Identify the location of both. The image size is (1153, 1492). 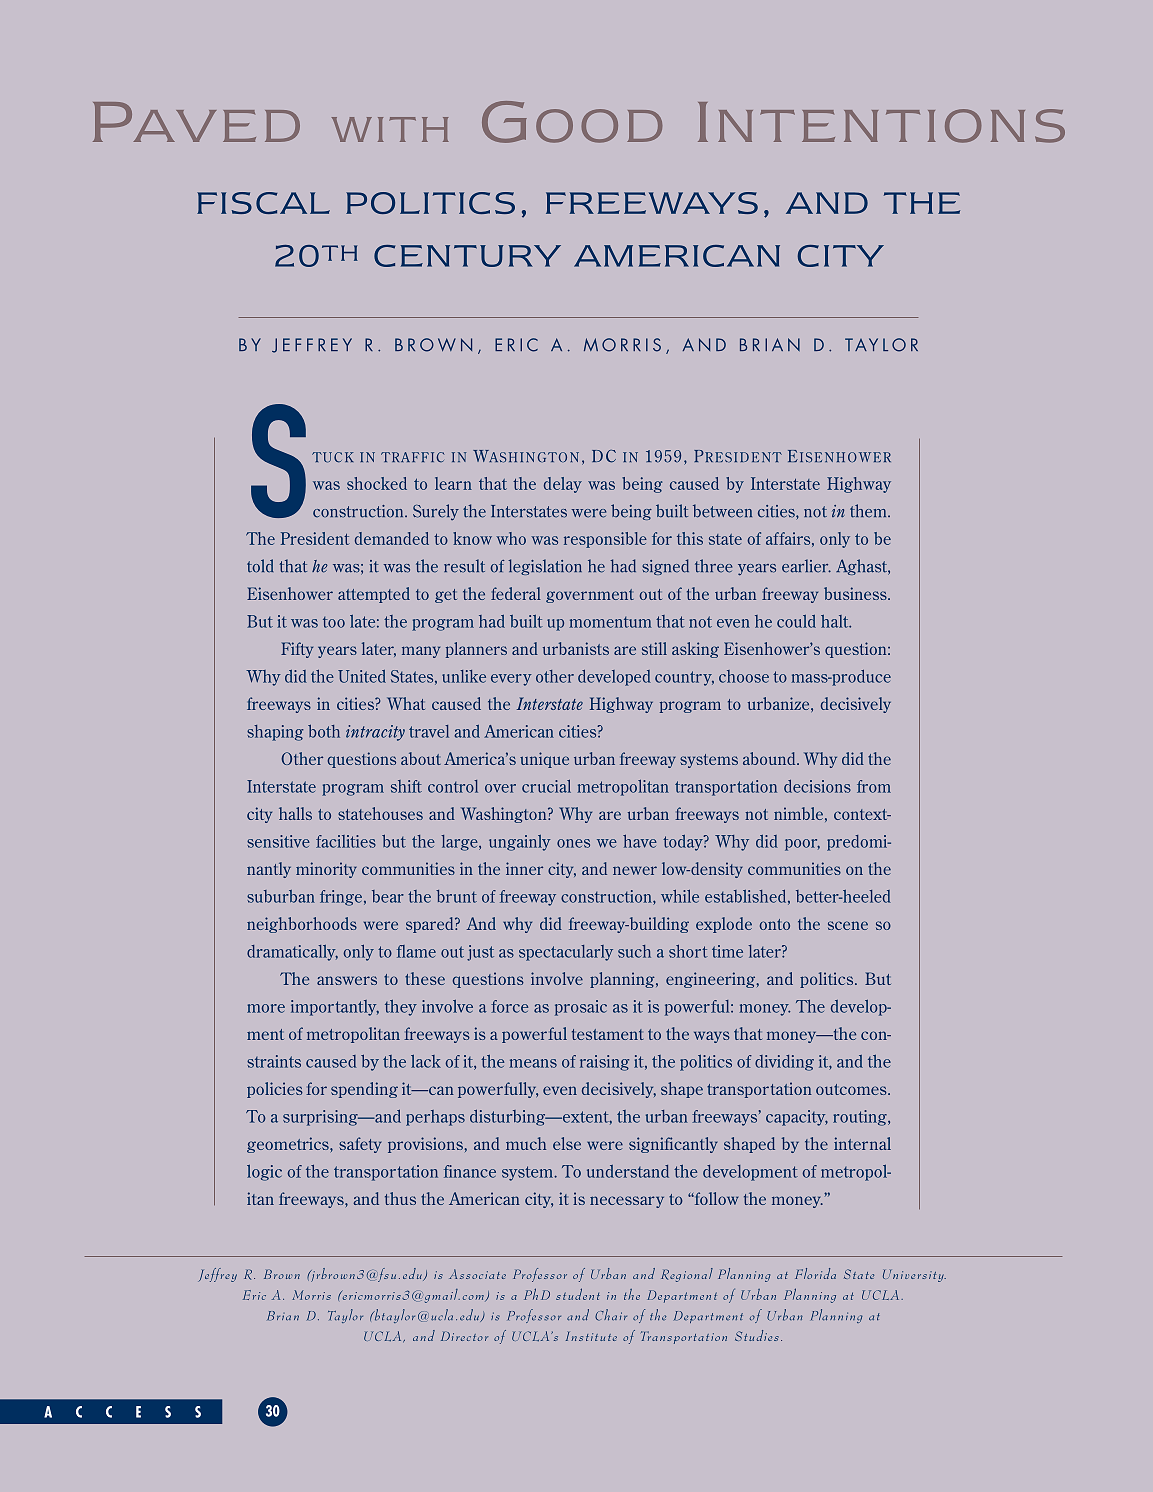
(324, 731).
